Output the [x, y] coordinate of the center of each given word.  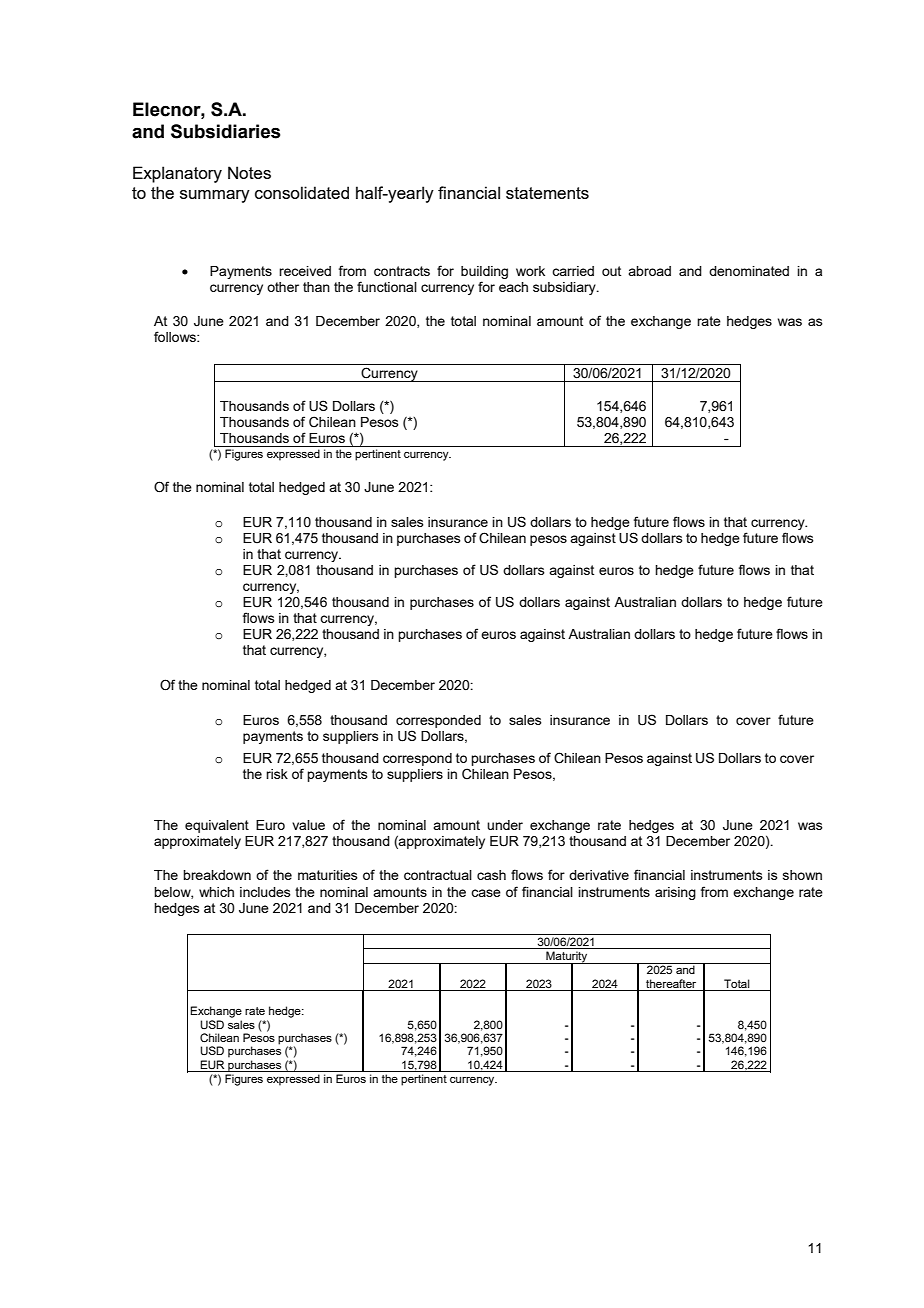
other [283, 287]
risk [277, 774]
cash [491, 875]
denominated [749, 271]
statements [547, 193]
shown [802, 875]
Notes [249, 172]
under [505, 825]
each [513, 287]
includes [265, 892]
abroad [649, 271]
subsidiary [565, 288]
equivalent [217, 826]
